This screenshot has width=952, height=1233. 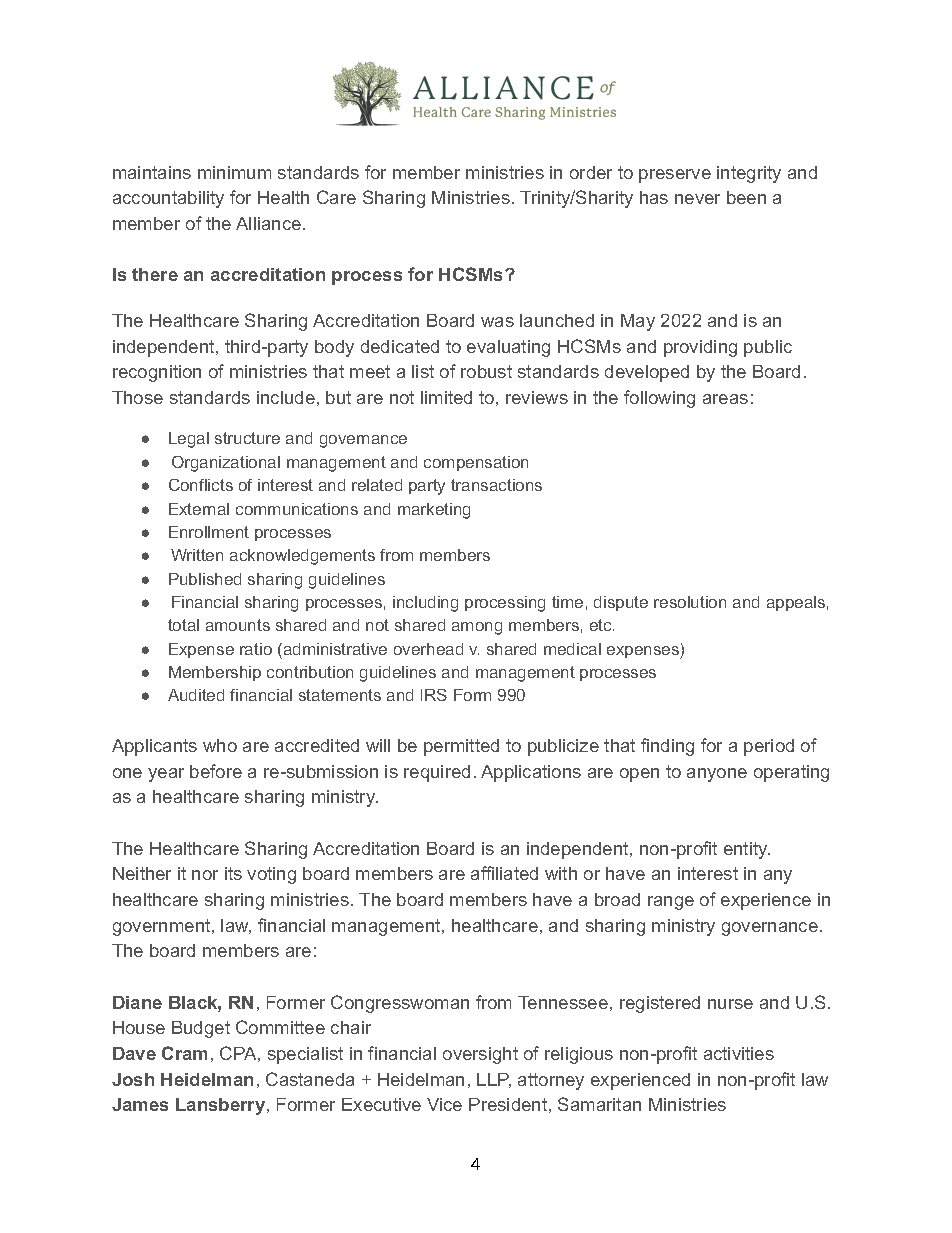 What do you see at coordinates (717, 775) in the screenshot?
I see `anyone` at bounding box center [717, 775].
